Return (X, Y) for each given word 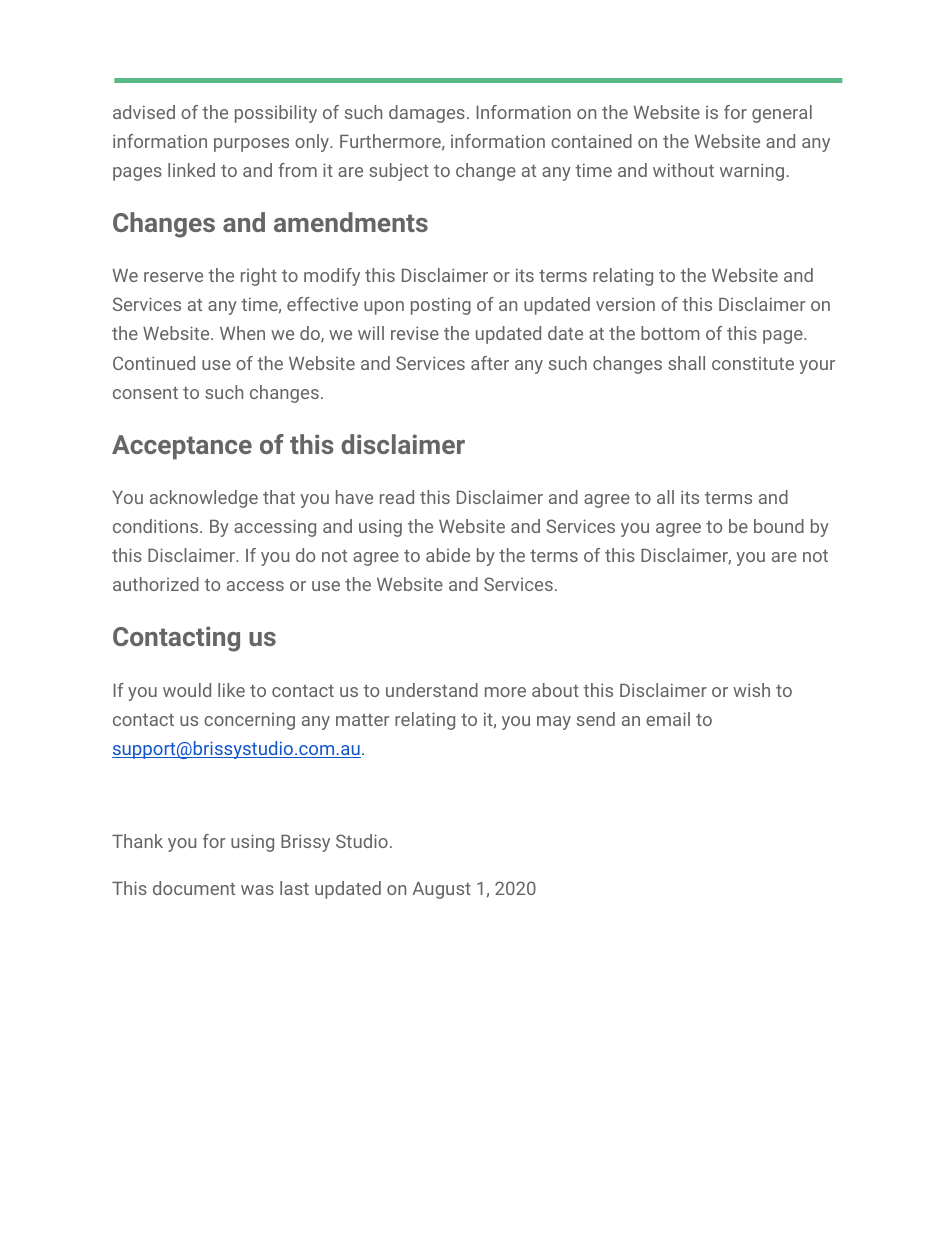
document (194, 888)
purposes (251, 145)
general (782, 114)
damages (427, 114)
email (668, 719)
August (442, 890)
